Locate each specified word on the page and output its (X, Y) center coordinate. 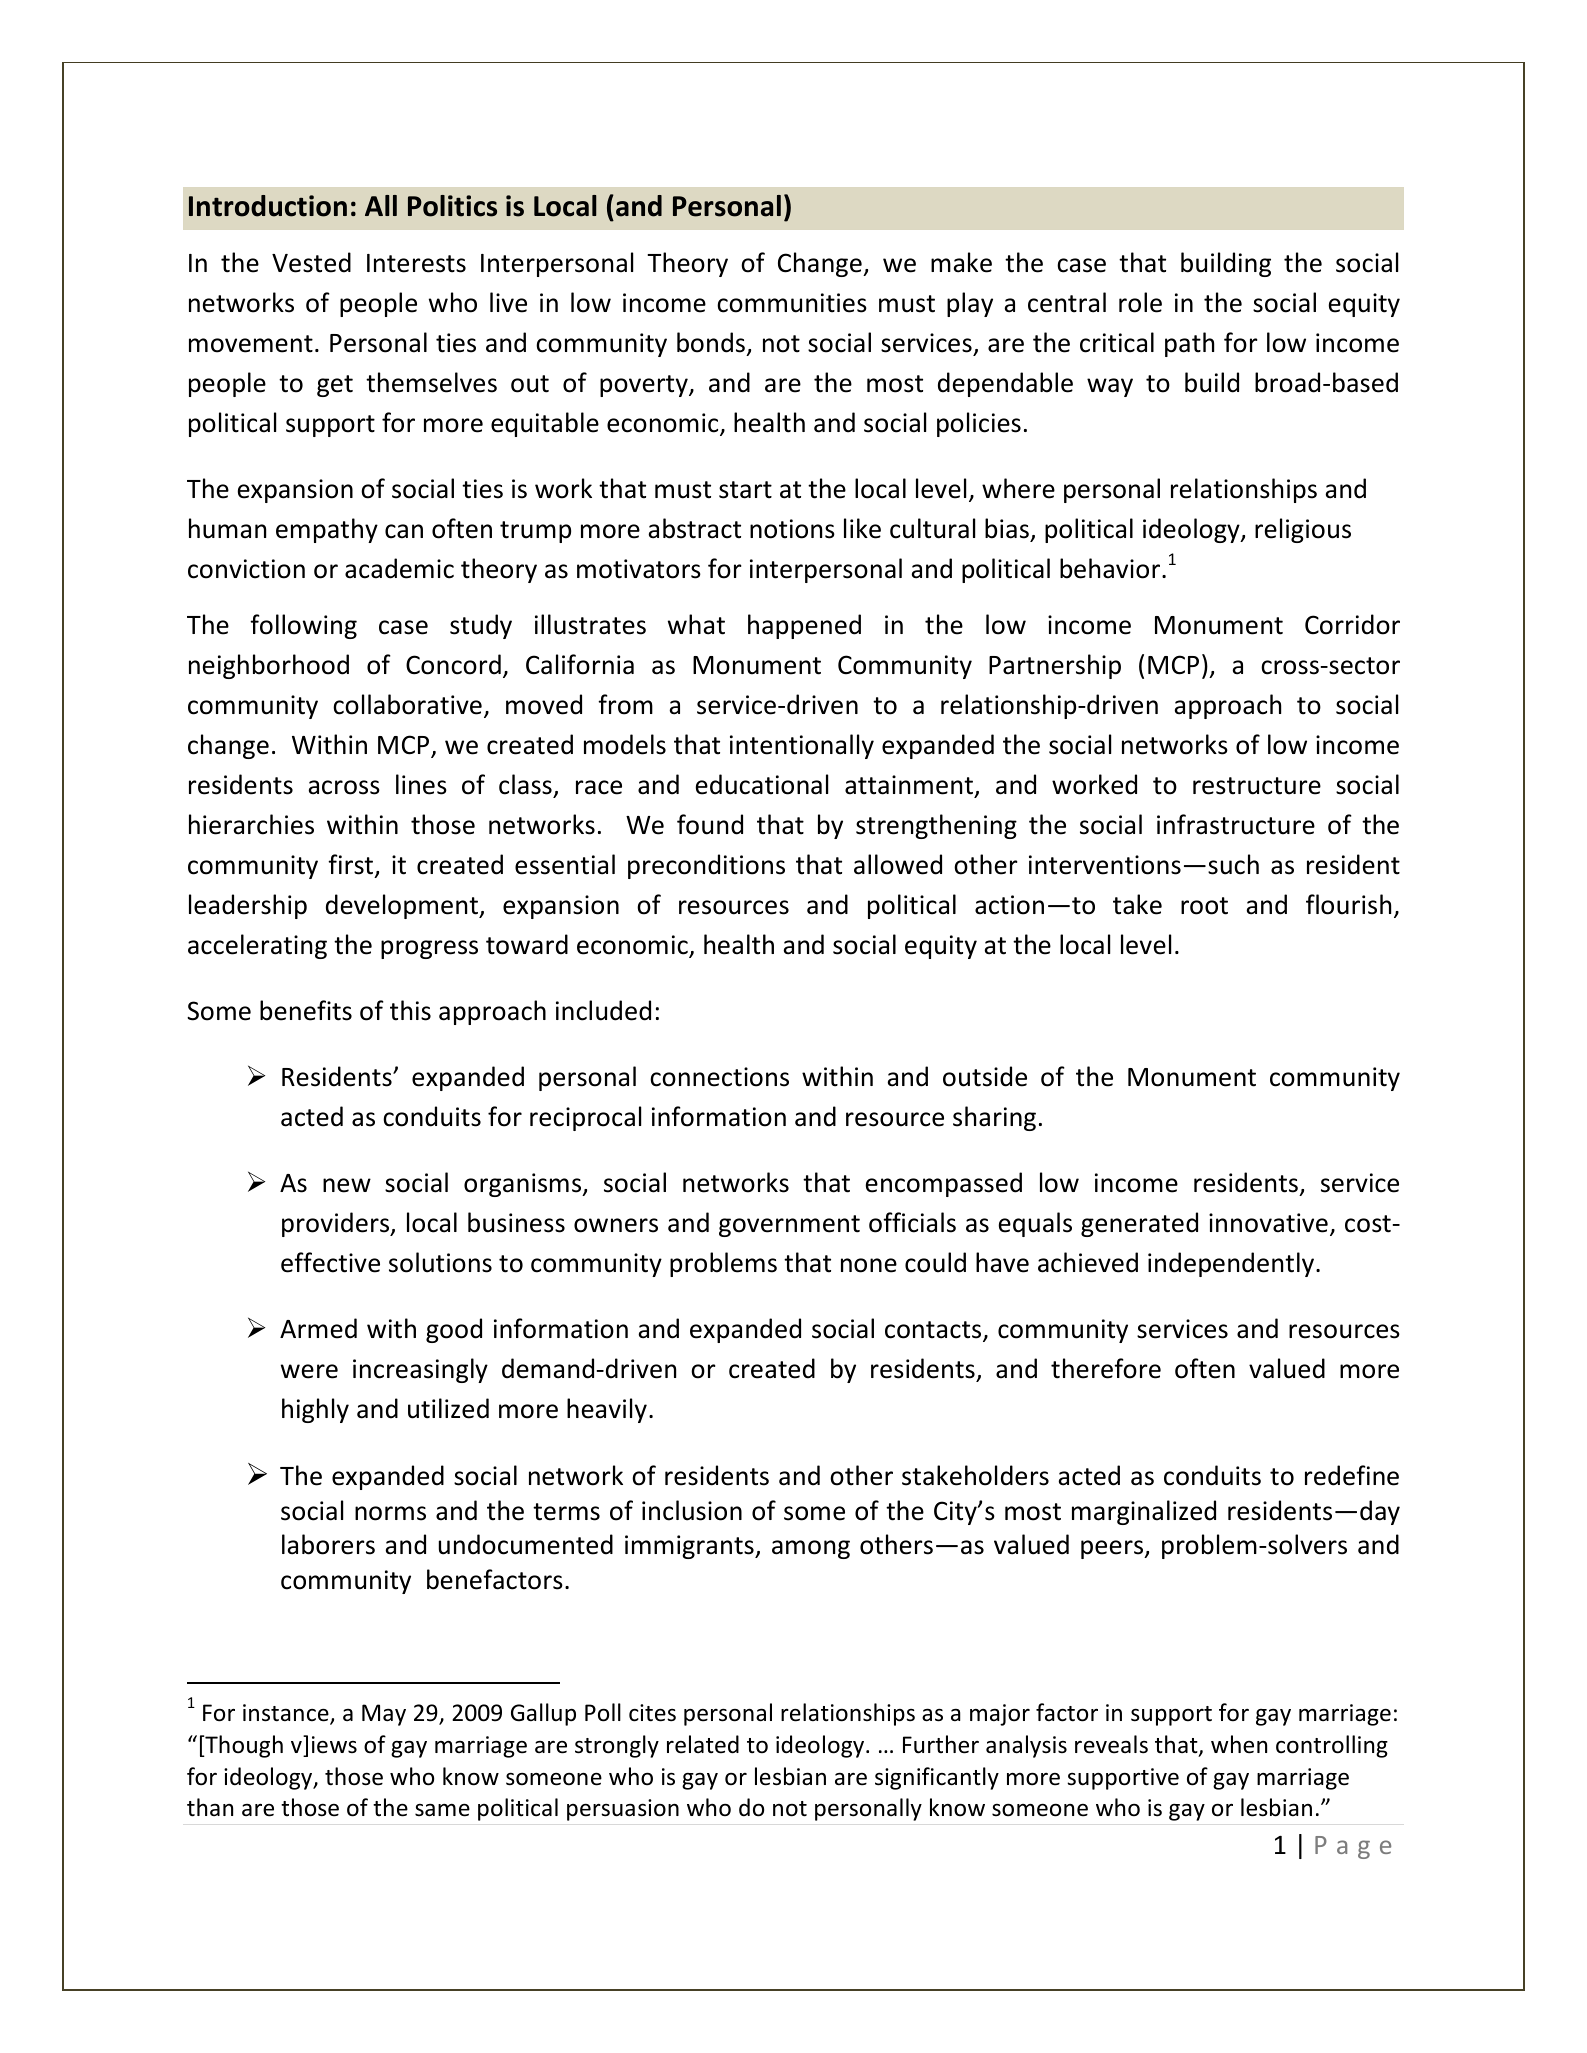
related (703, 1744)
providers (337, 1224)
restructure (1257, 786)
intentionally (802, 746)
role (1140, 302)
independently (1231, 1264)
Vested (311, 262)
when (1239, 1744)
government (789, 1226)
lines (421, 784)
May (384, 1715)
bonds (711, 342)
